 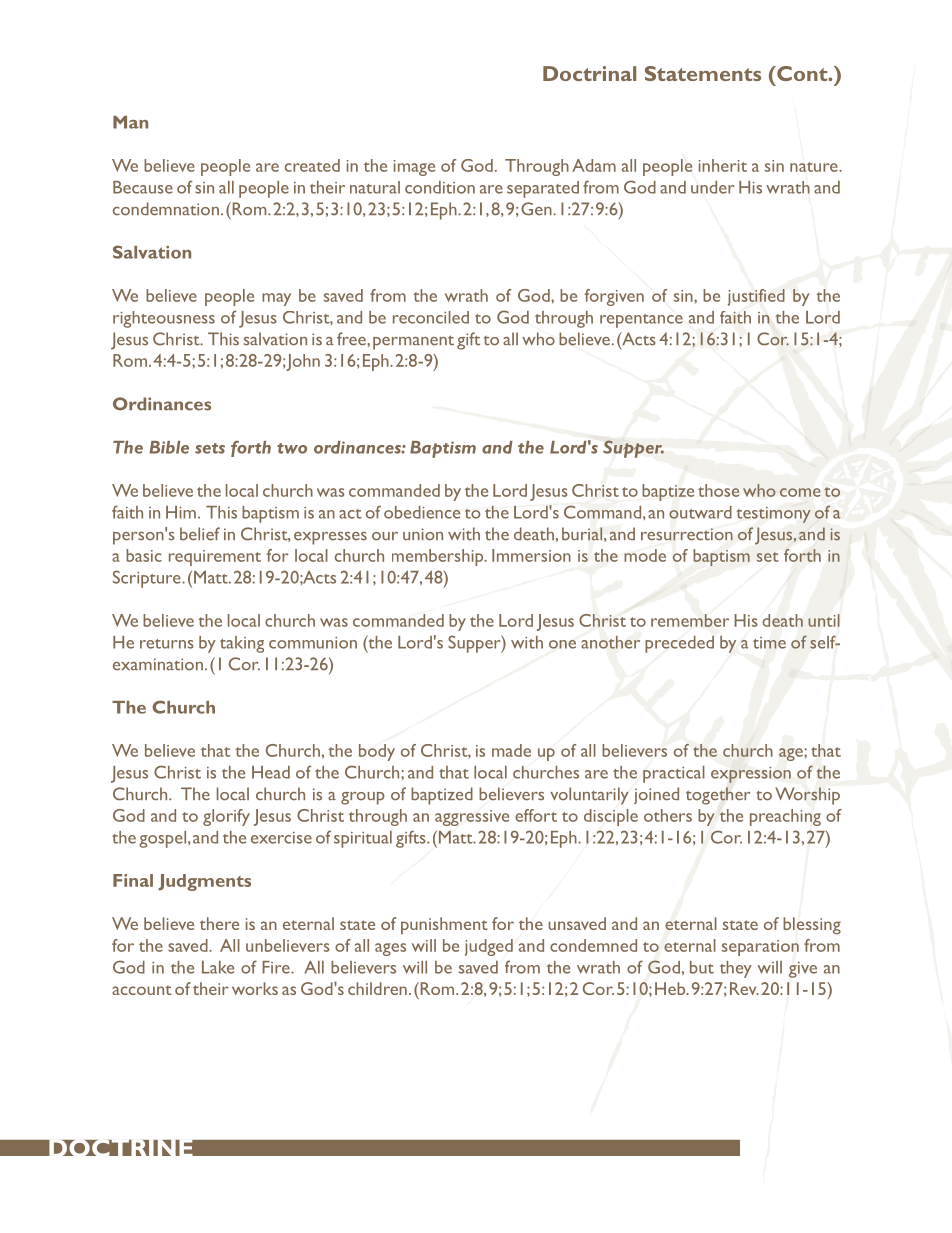 What do you see at coordinates (511, 750) in the image?
I see `made` at bounding box center [511, 750].
